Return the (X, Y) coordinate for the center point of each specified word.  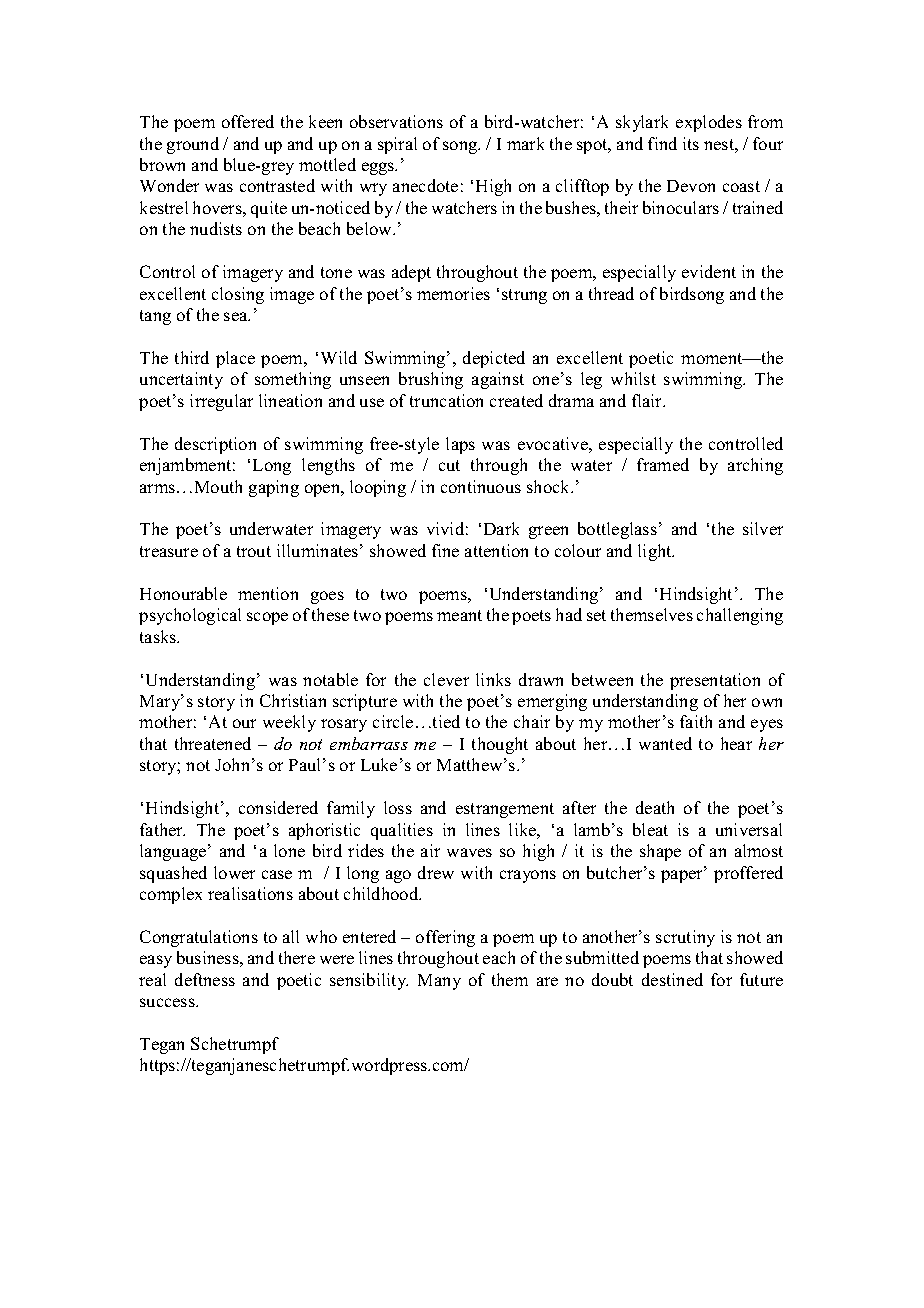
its (691, 143)
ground (193, 145)
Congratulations (199, 938)
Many (439, 982)
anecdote (425, 185)
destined (672, 979)
